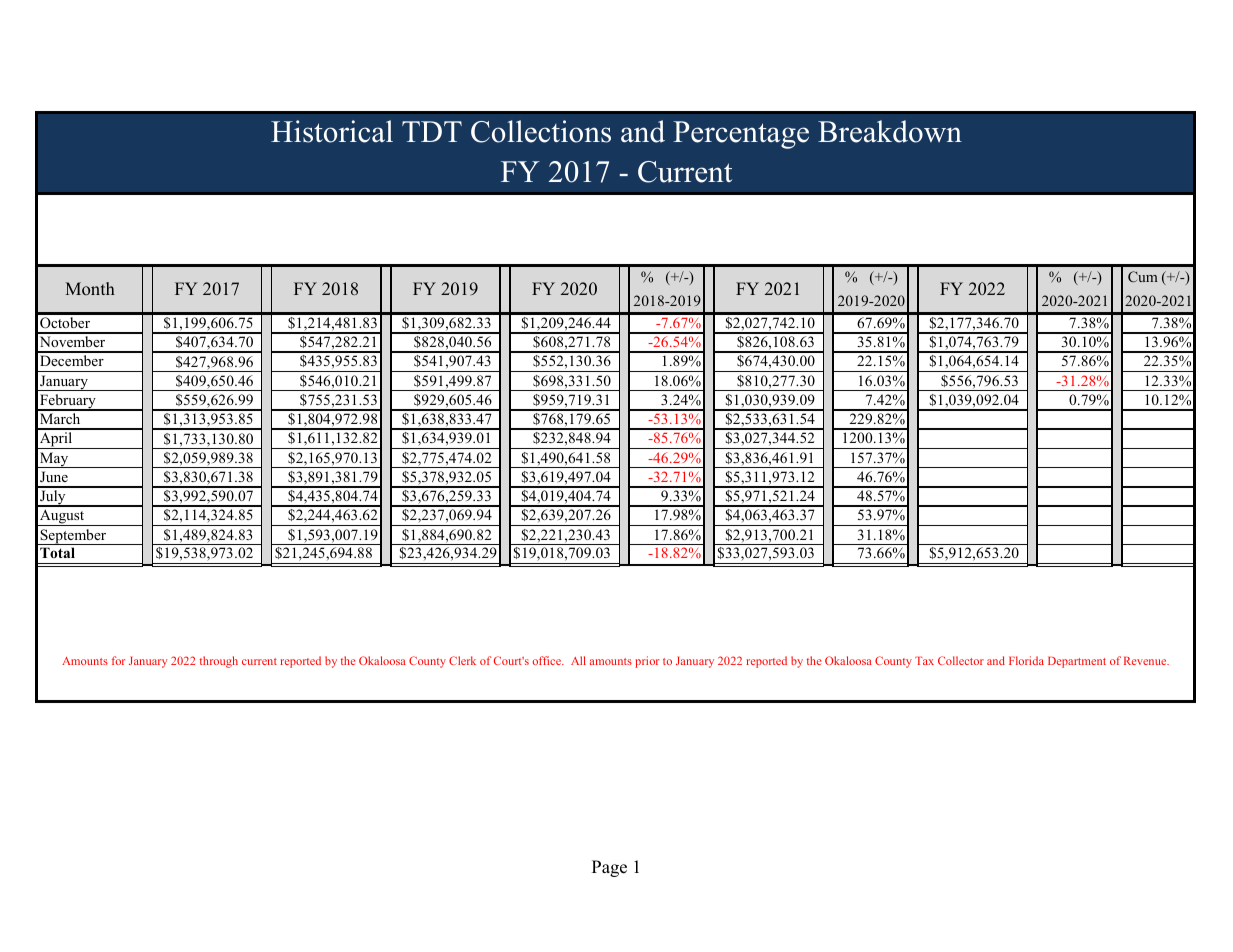 This screenshot has height=952, width=1233. Describe the element at coordinates (1026, 660) in the screenshot. I see `Florida` at that location.
